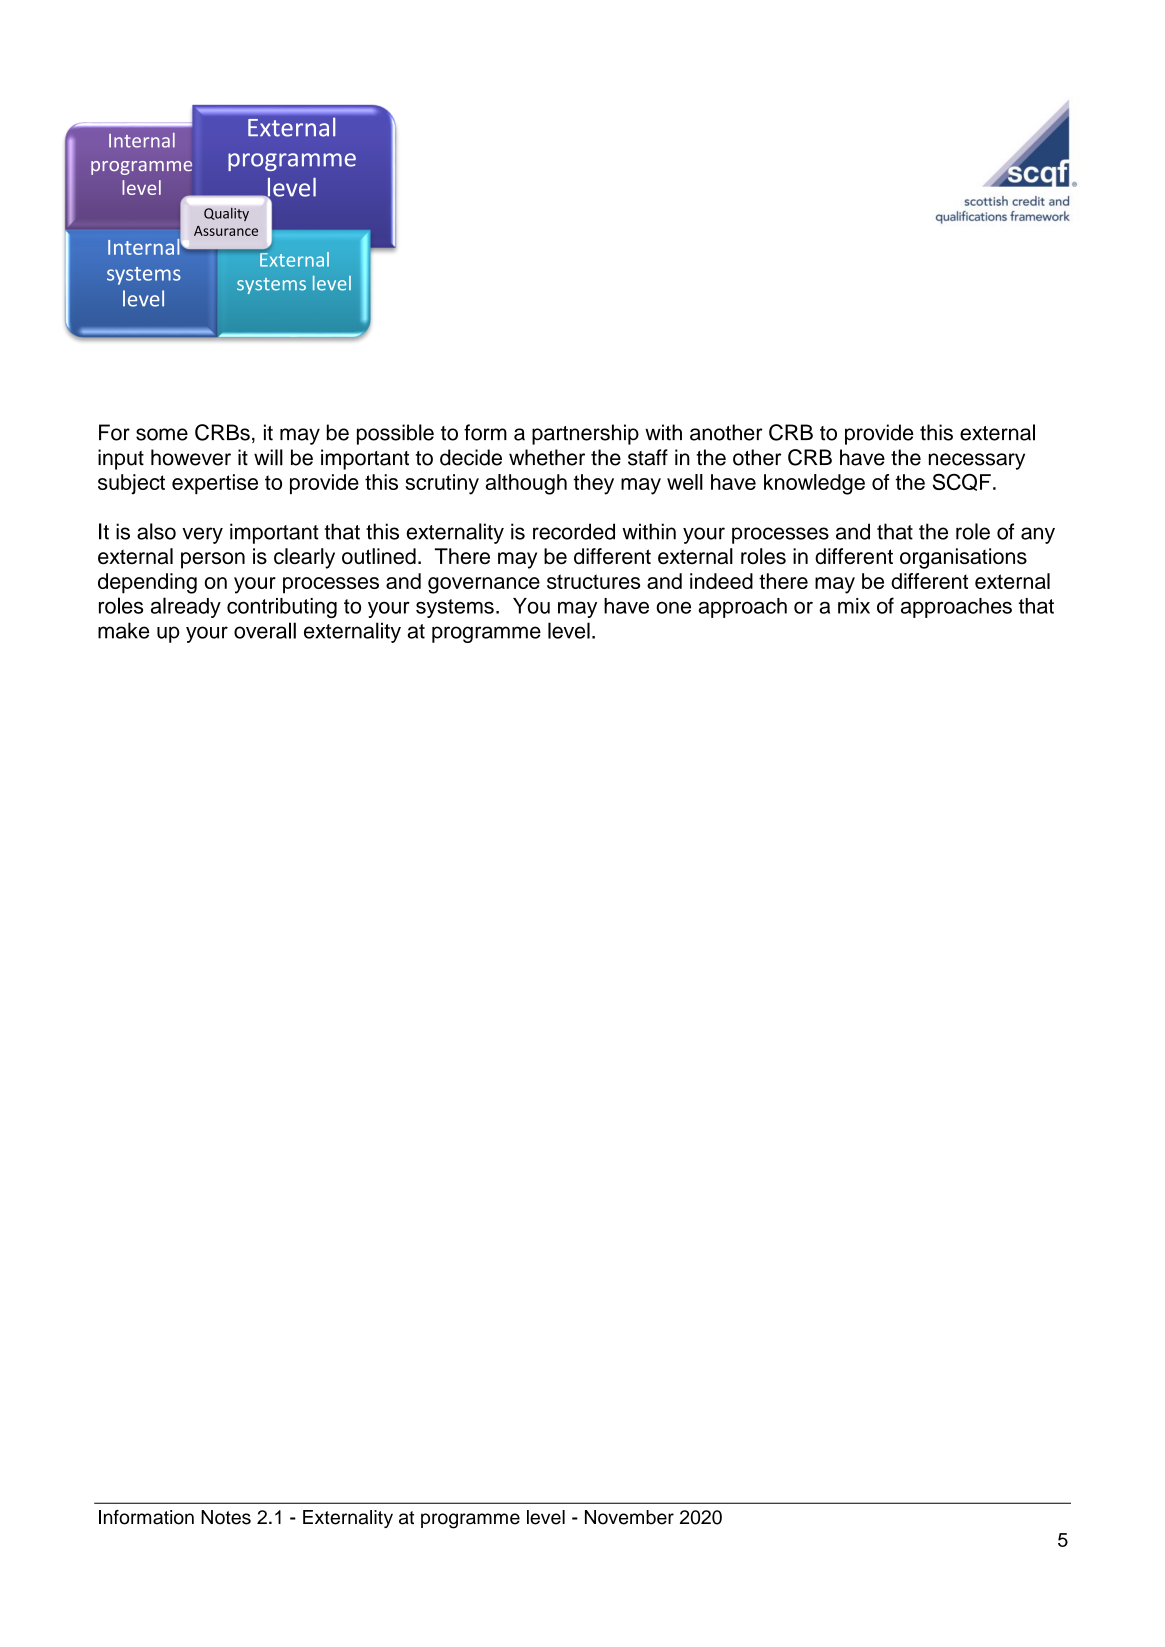 Image resolution: width=1165 pixels, height=1647 pixels. What do you see at coordinates (226, 231) in the screenshot?
I see `Assurance` at bounding box center [226, 231].
